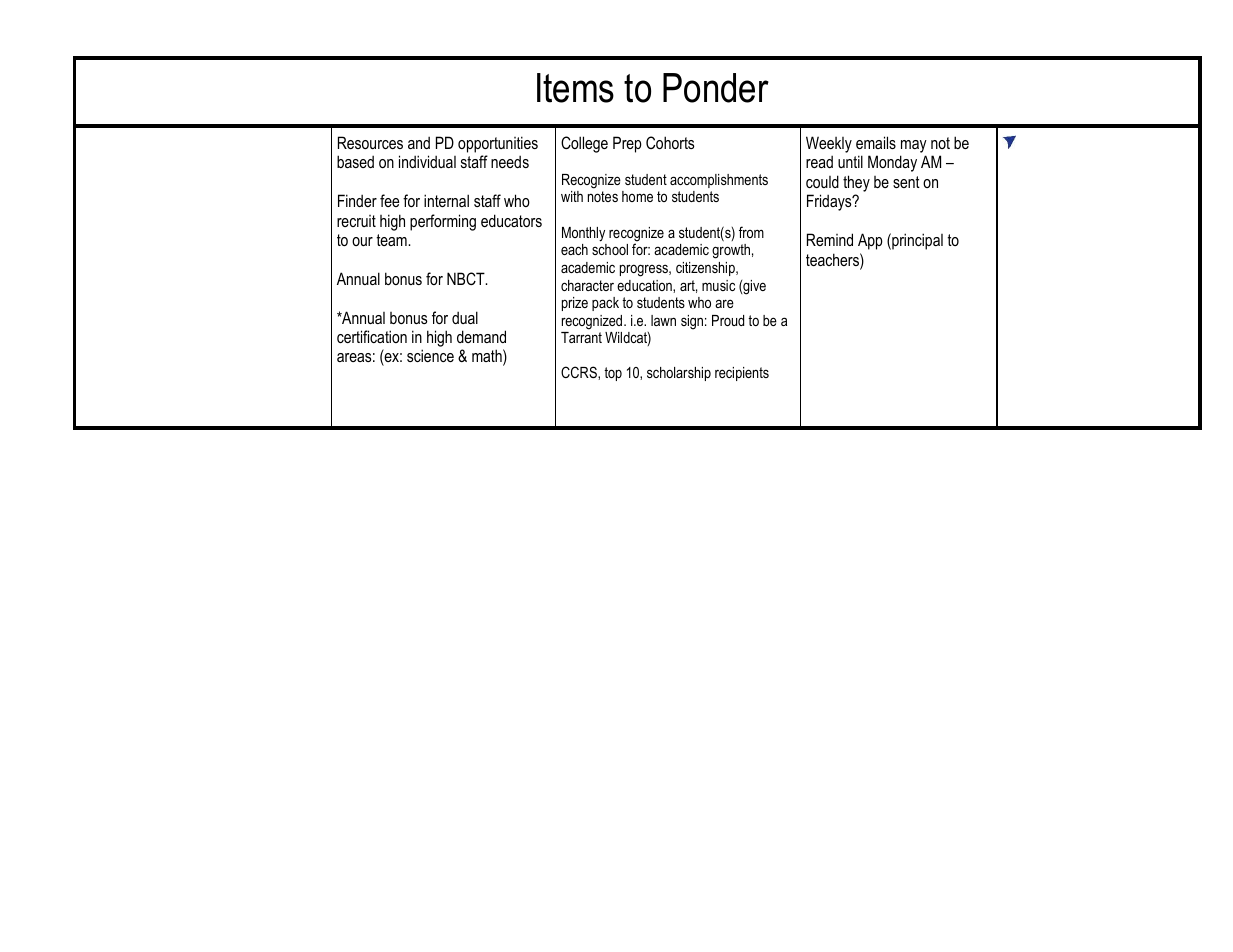 The width and height of the page is (1233, 952). I want to click on pack, so click(605, 304).
